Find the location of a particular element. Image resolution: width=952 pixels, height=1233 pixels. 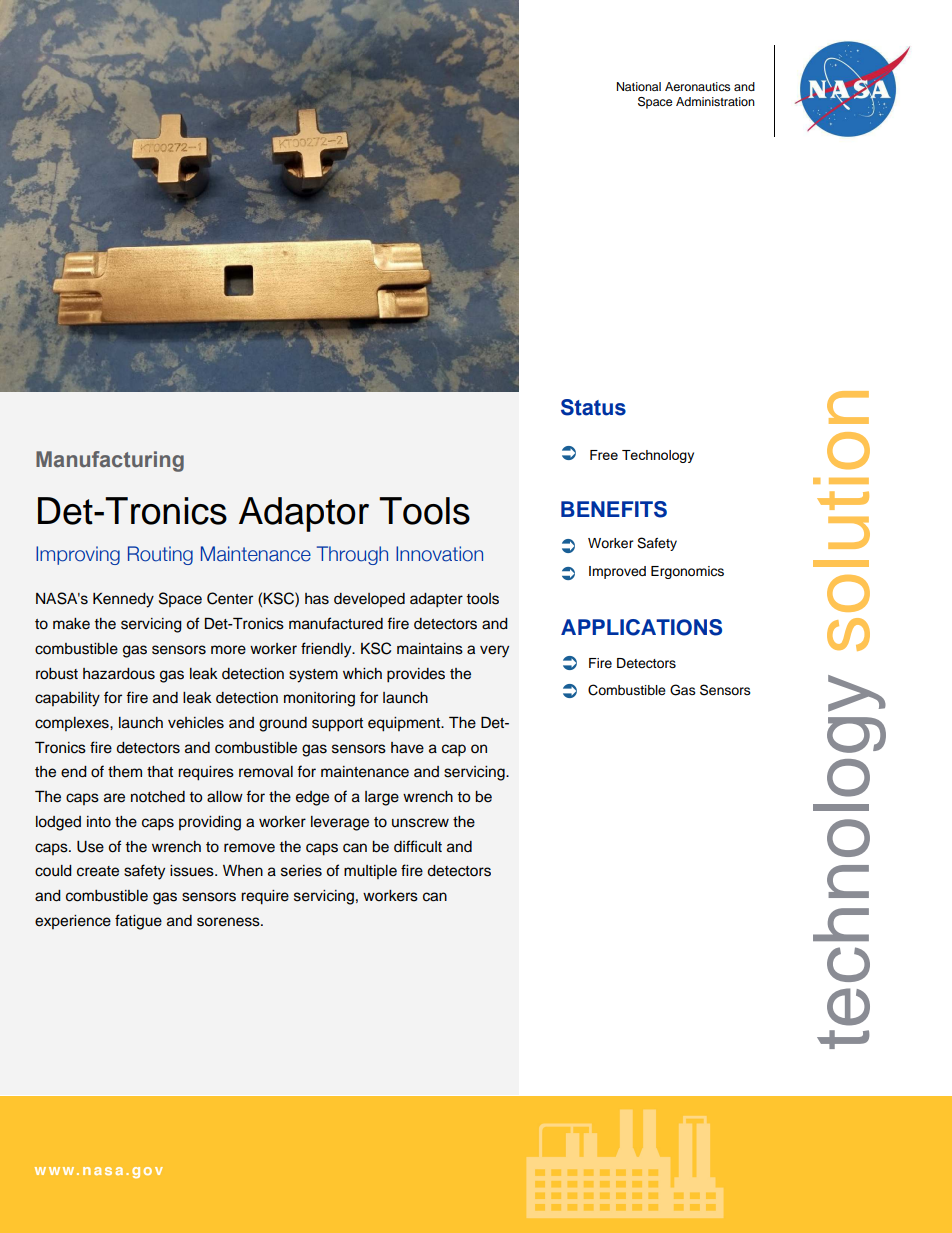

National is located at coordinates (639, 86).
